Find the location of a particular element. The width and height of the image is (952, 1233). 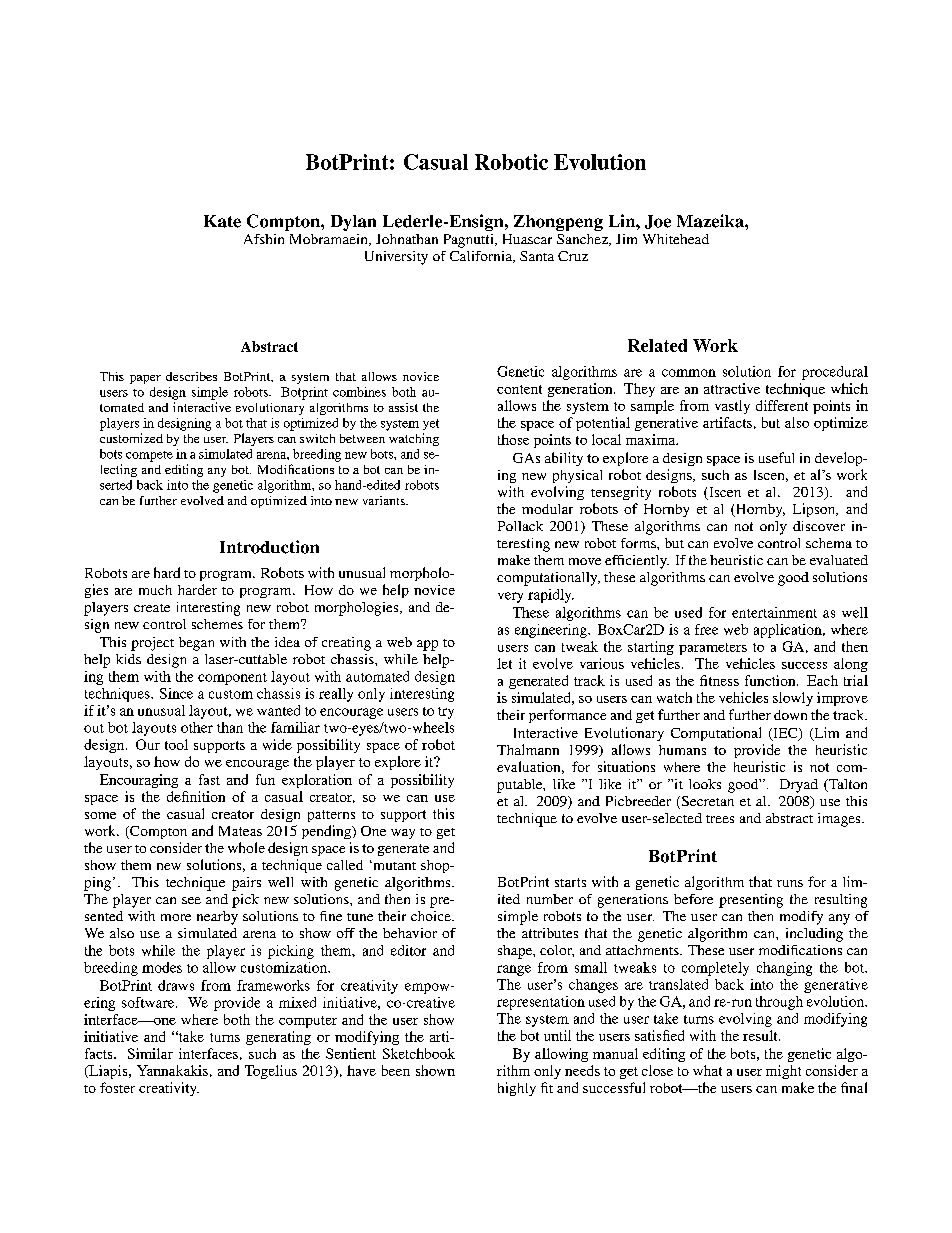

foster is located at coordinates (117, 1087).
